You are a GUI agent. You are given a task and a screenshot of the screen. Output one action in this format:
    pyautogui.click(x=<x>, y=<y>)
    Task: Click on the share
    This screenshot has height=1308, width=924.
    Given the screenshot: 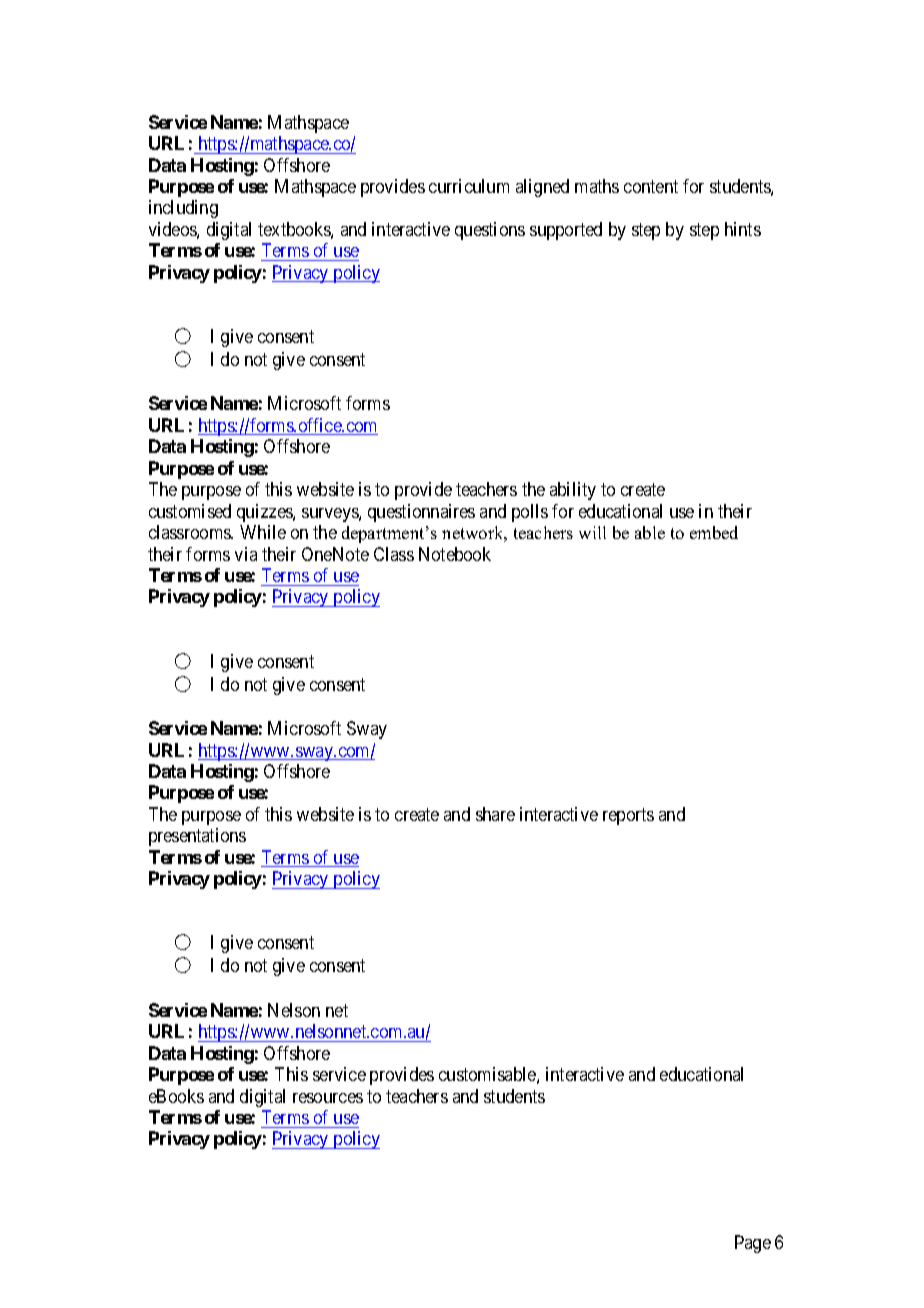 What is the action you would take?
    pyautogui.click(x=495, y=814)
